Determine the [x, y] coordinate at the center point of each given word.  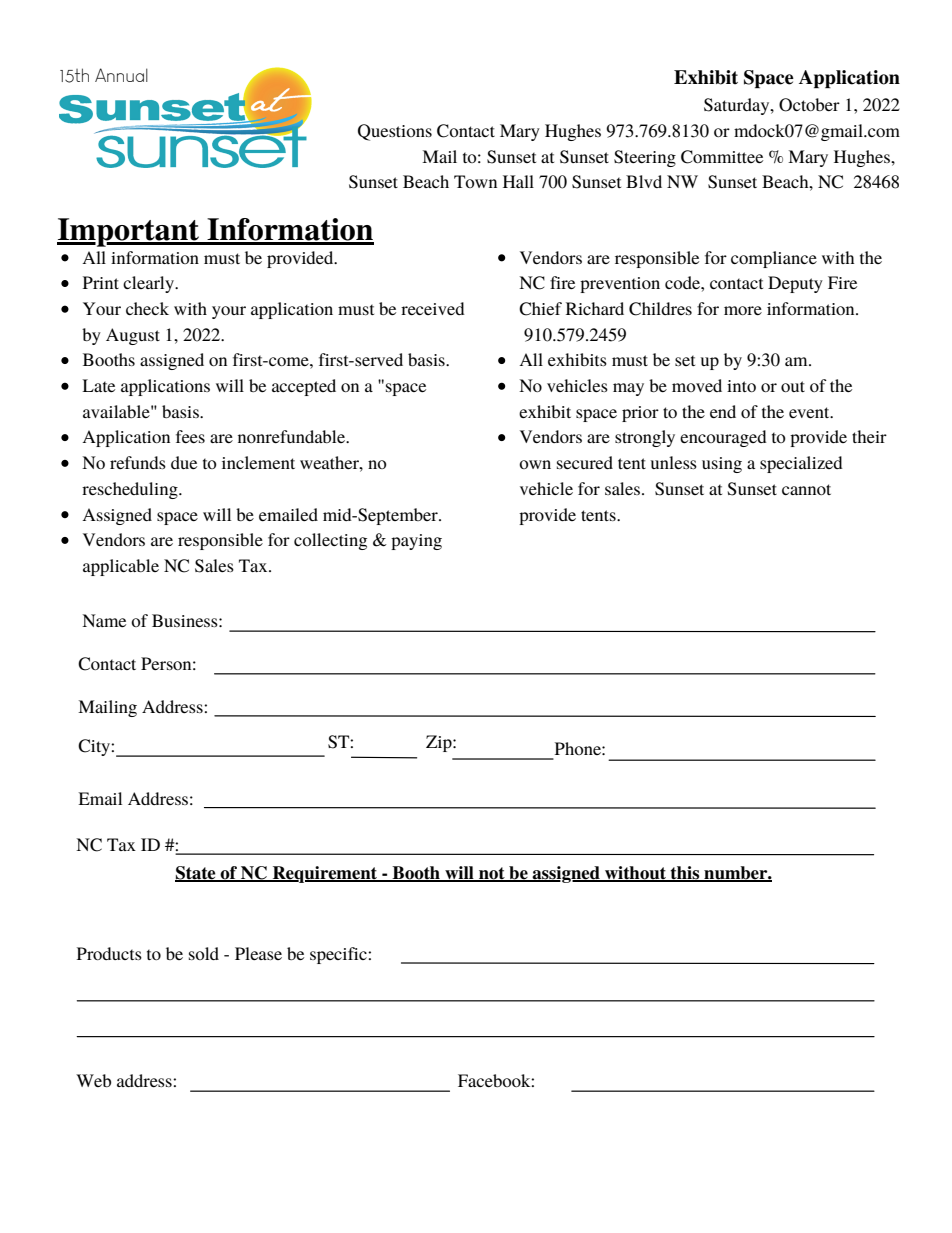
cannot [806, 489]
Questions [395, 132]
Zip [440, 743]
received [433, 308]
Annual [121, 75]
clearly [149, 284]
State [196, 874]
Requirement [325, 874]
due [184, 462]
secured [585, 462]
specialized [801, 464]
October [809, 105]
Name [104, 620]
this [685, 874]
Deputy [795, 284]
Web [93, 1080]
